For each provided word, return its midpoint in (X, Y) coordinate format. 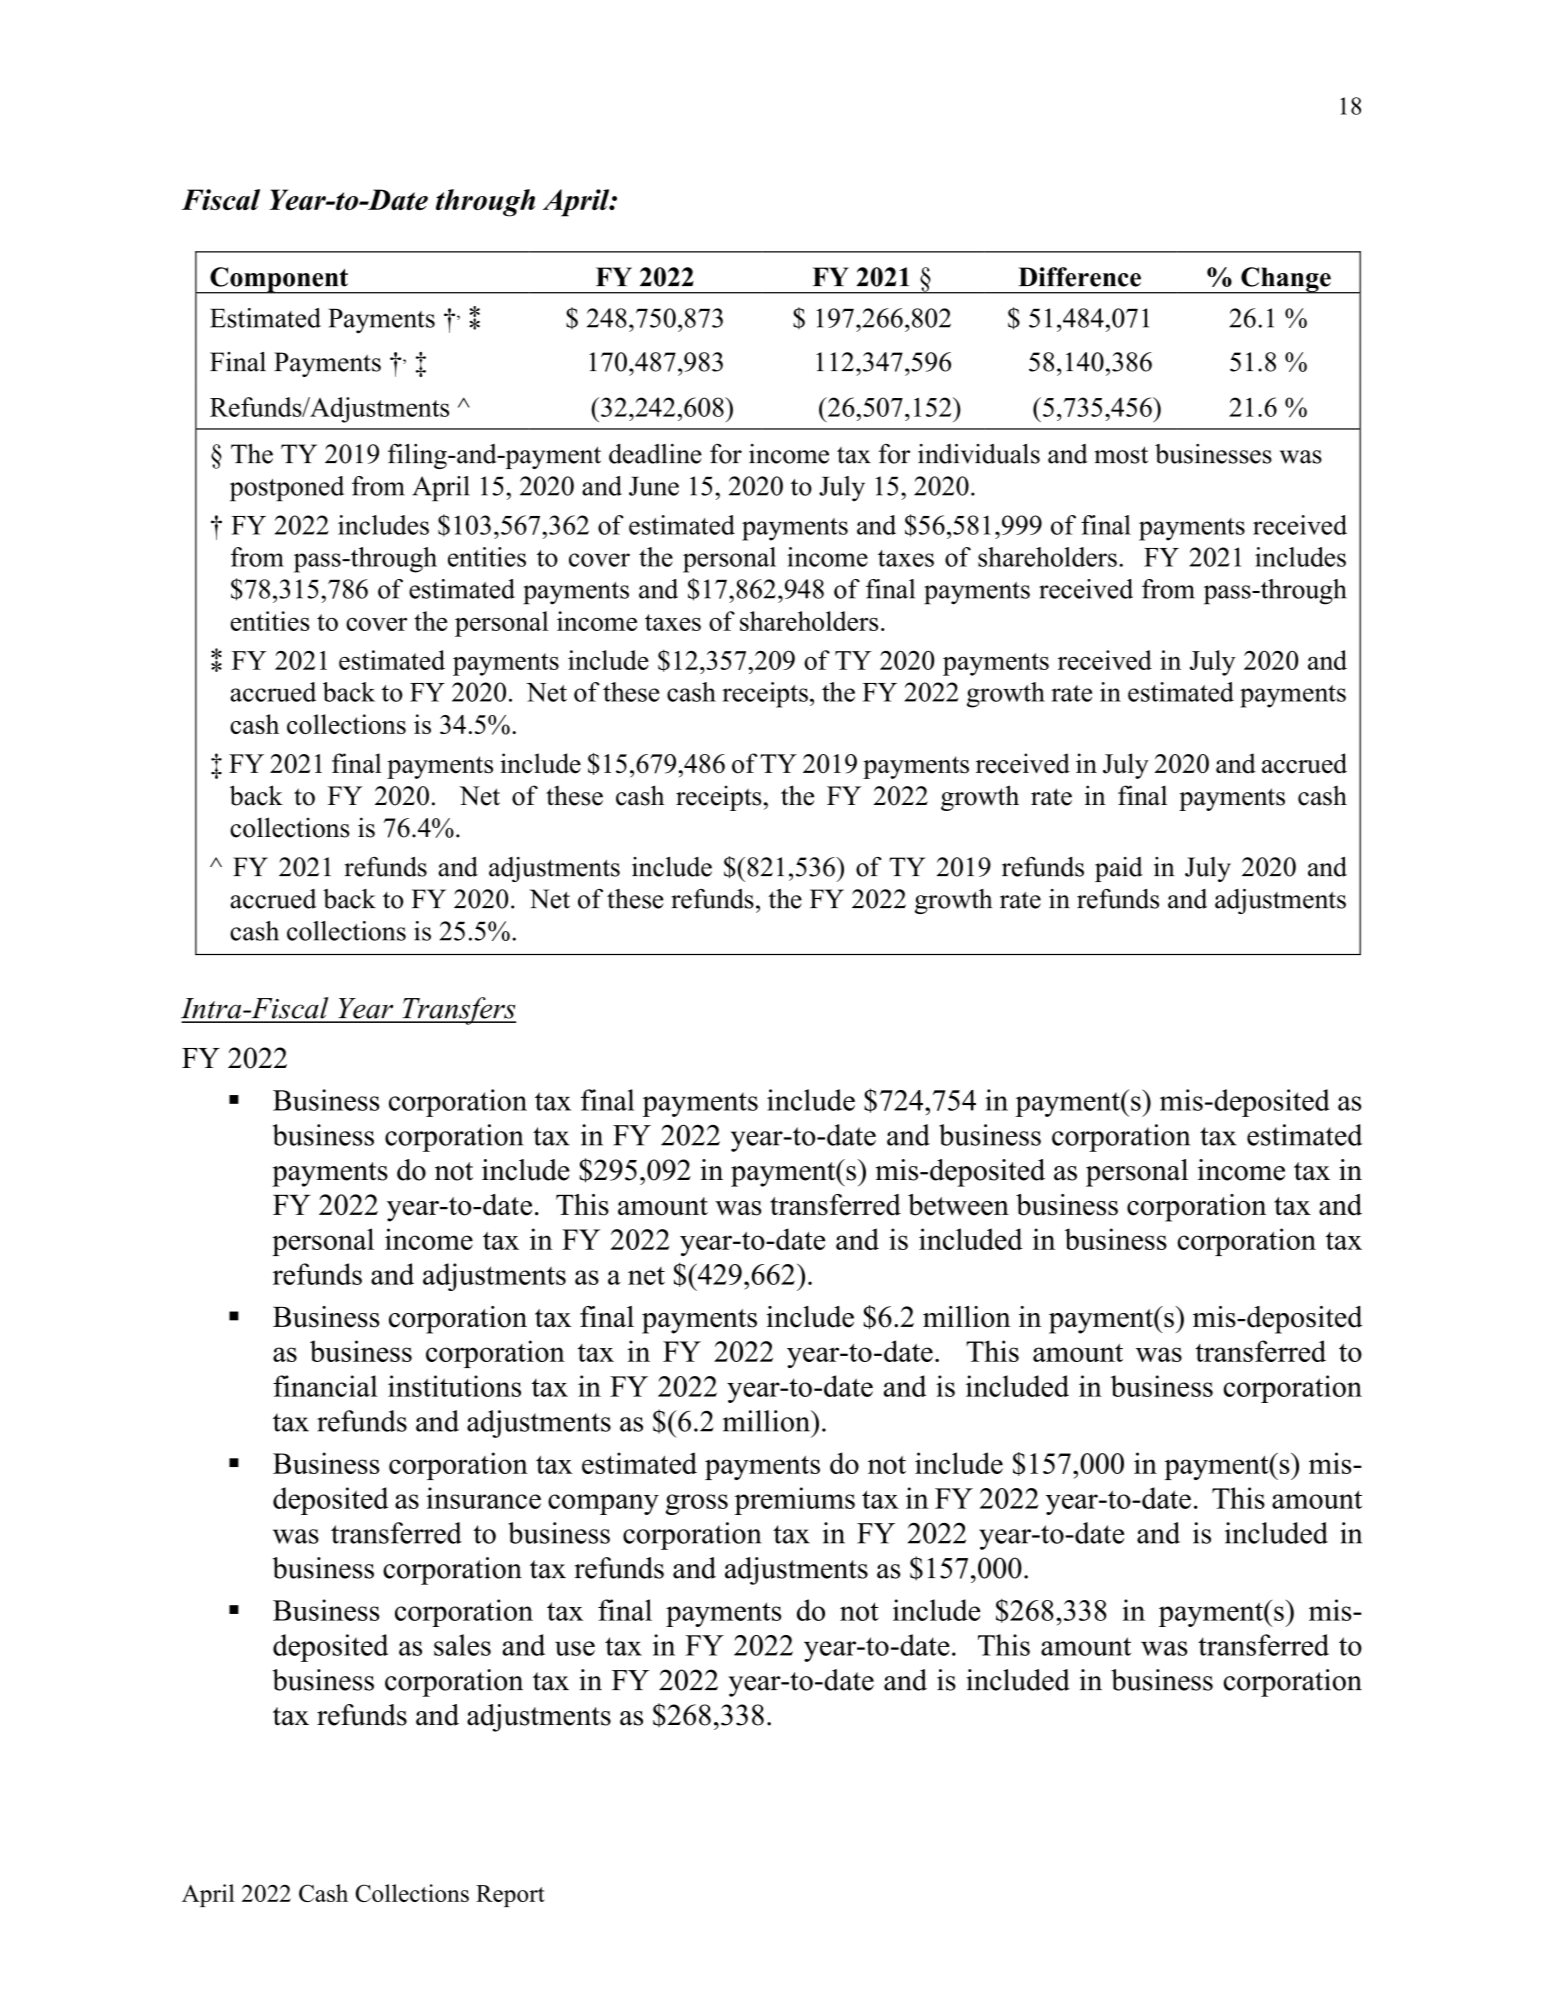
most (1121, 455)
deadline (655, 454)
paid (1119, 869)
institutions (454, 1386)
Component (279, 280)
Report (510, 1896)
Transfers (458, 1011)
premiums (794, 1501)
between (958, 1205)
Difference (1079, 277)
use (575, 1648)
